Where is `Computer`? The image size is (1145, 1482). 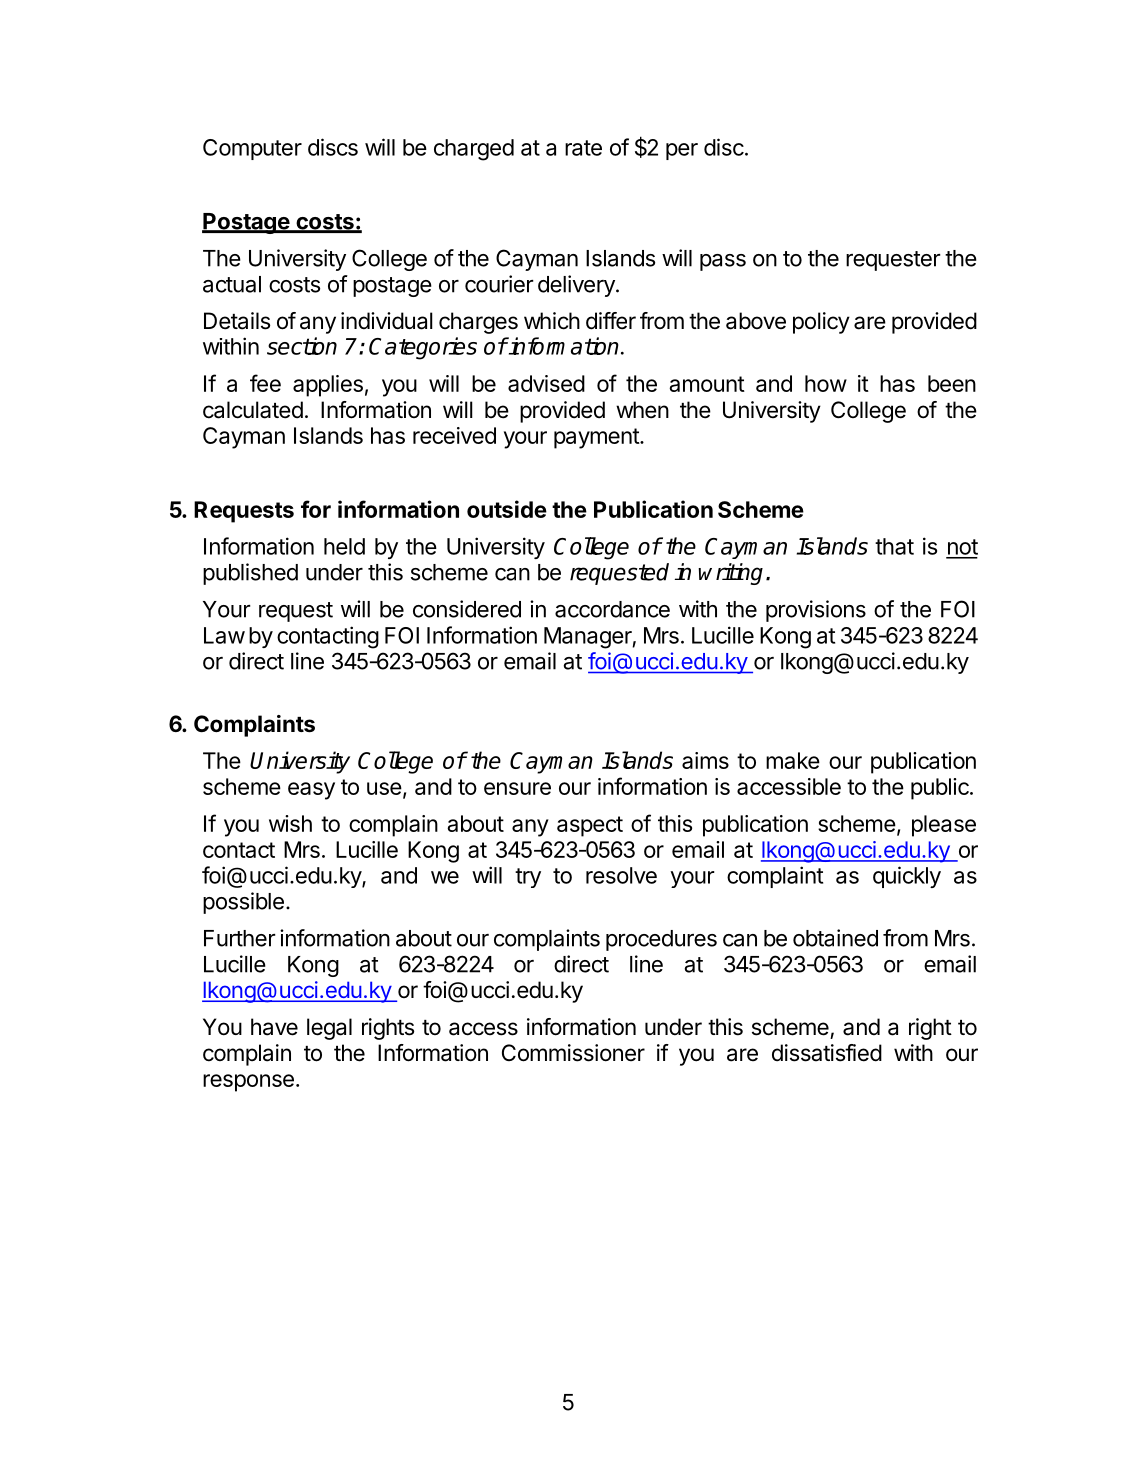 Computer is located at coordinates (252, 149).
